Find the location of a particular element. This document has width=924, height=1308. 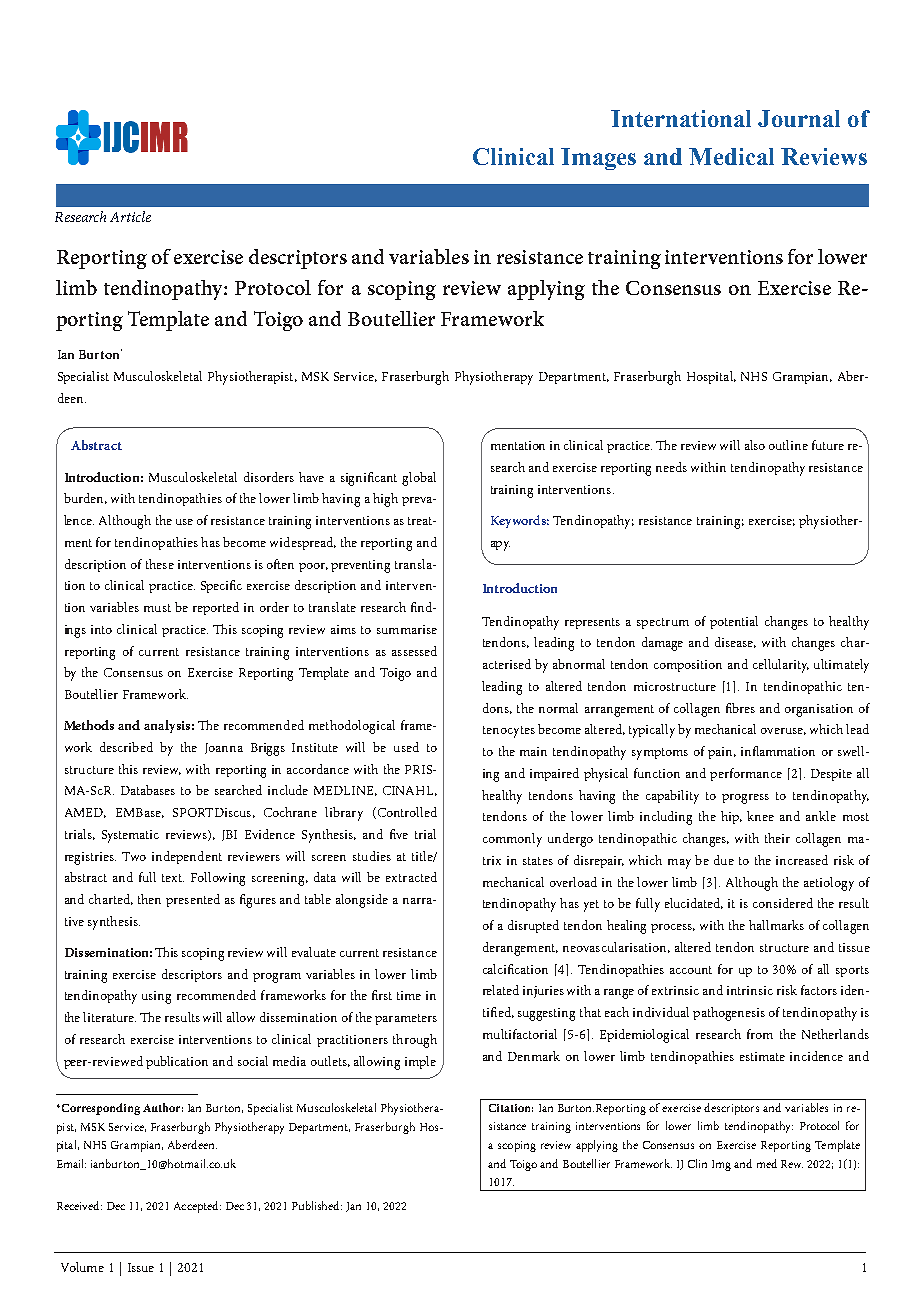

also is located at coordinates (755, 445).
